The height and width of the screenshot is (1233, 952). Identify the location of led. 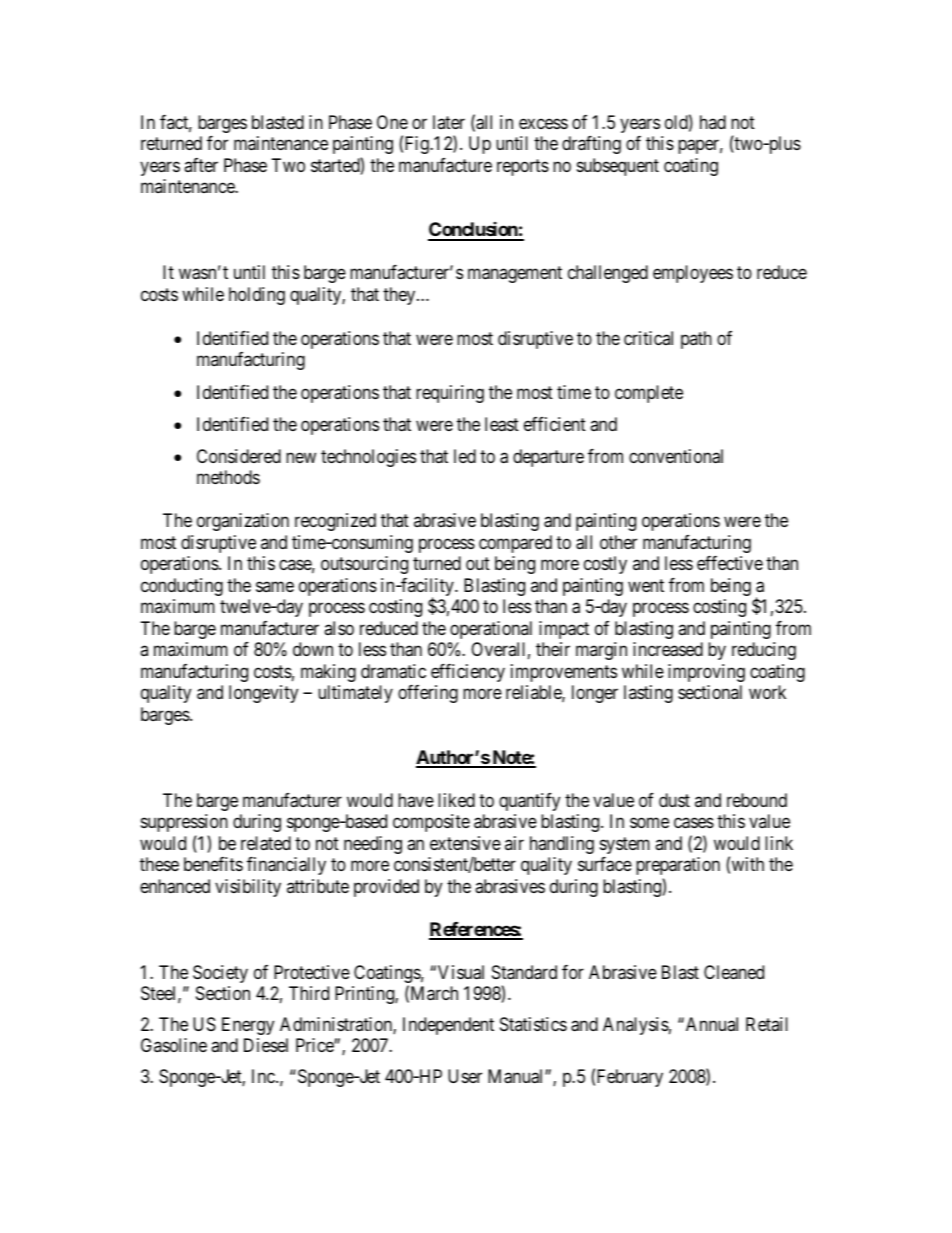
(465, 456).
